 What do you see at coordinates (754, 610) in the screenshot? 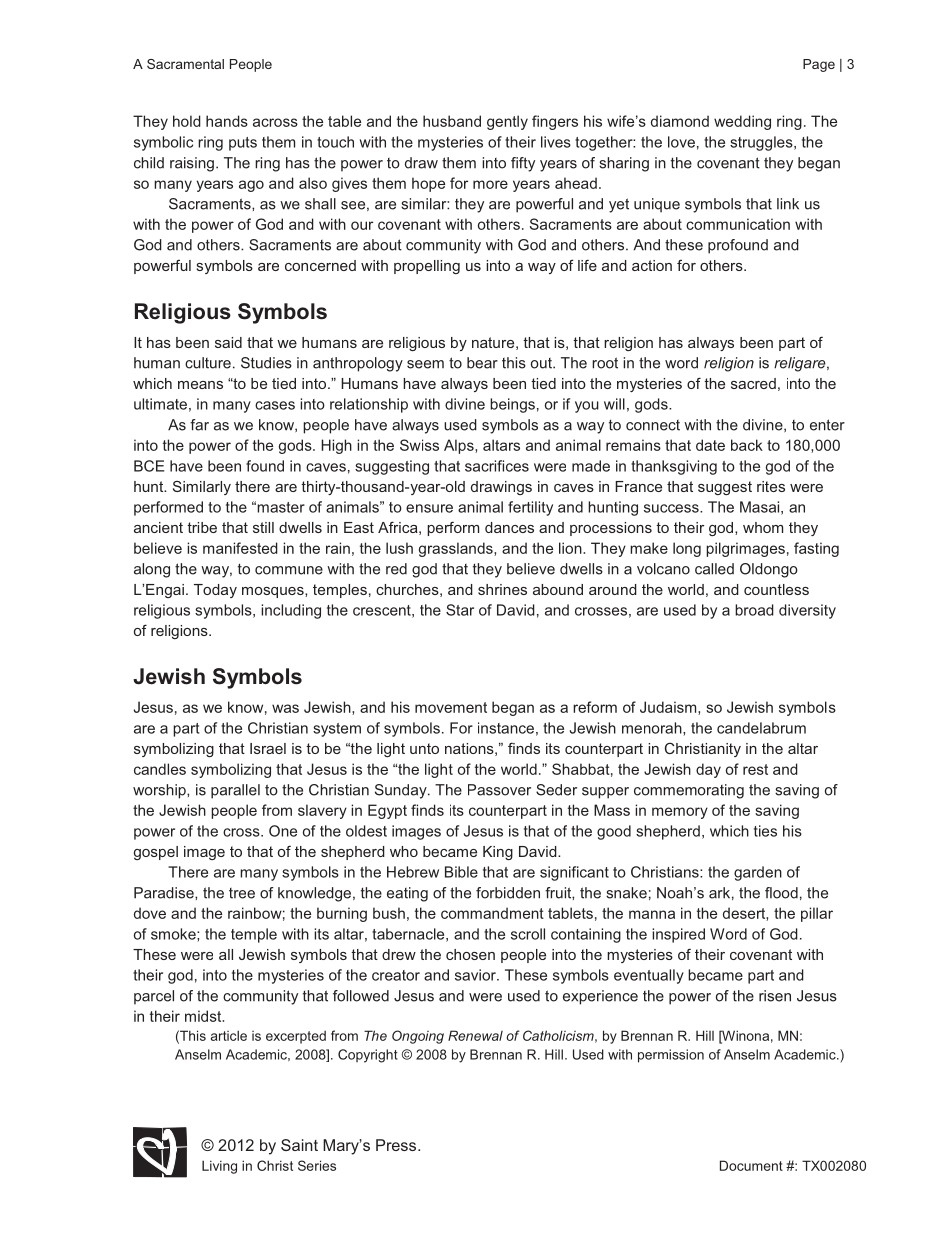
I see `broad` at bounding box center [754, 610].
